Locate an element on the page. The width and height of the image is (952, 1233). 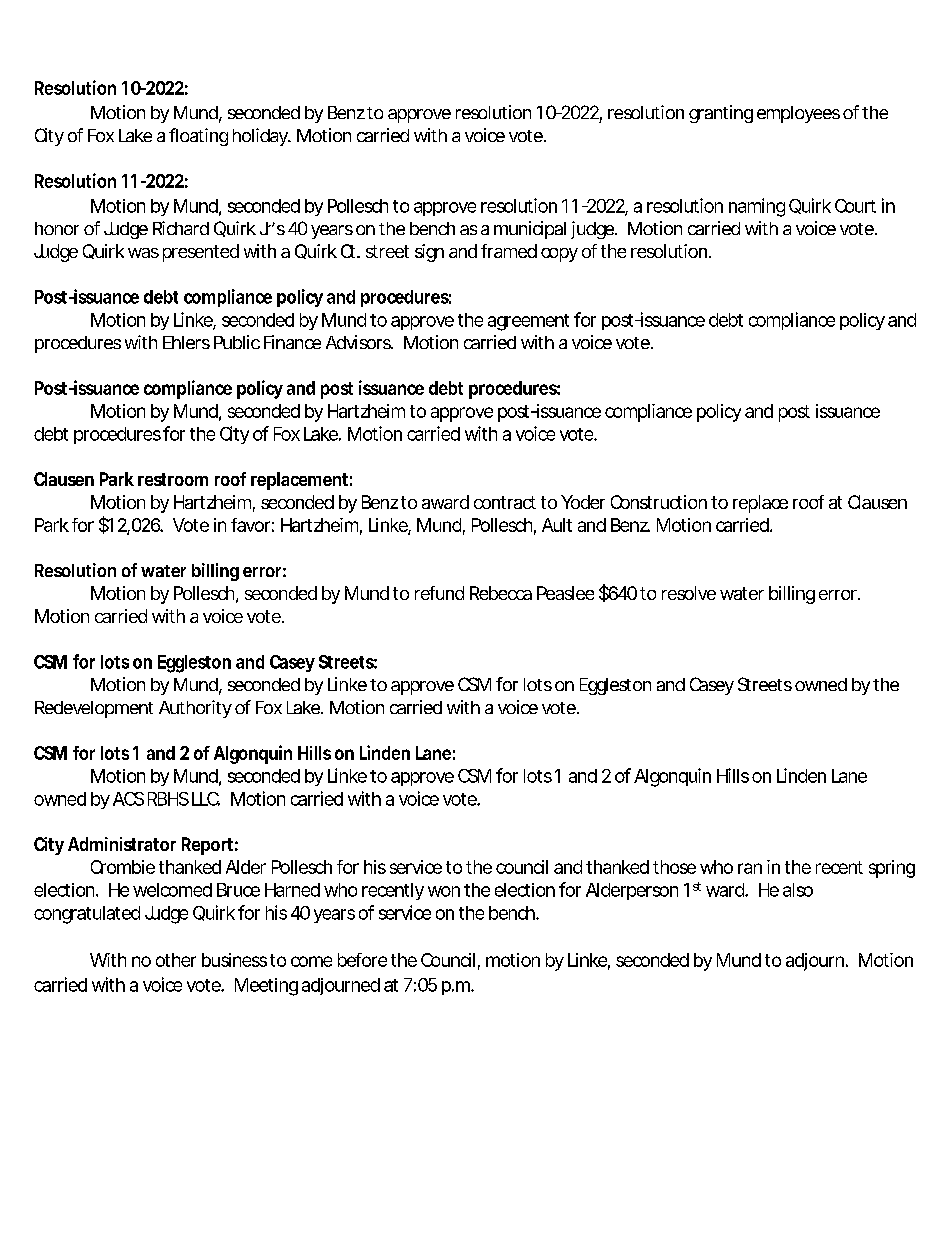
before is located at coordinates (362, 960).
